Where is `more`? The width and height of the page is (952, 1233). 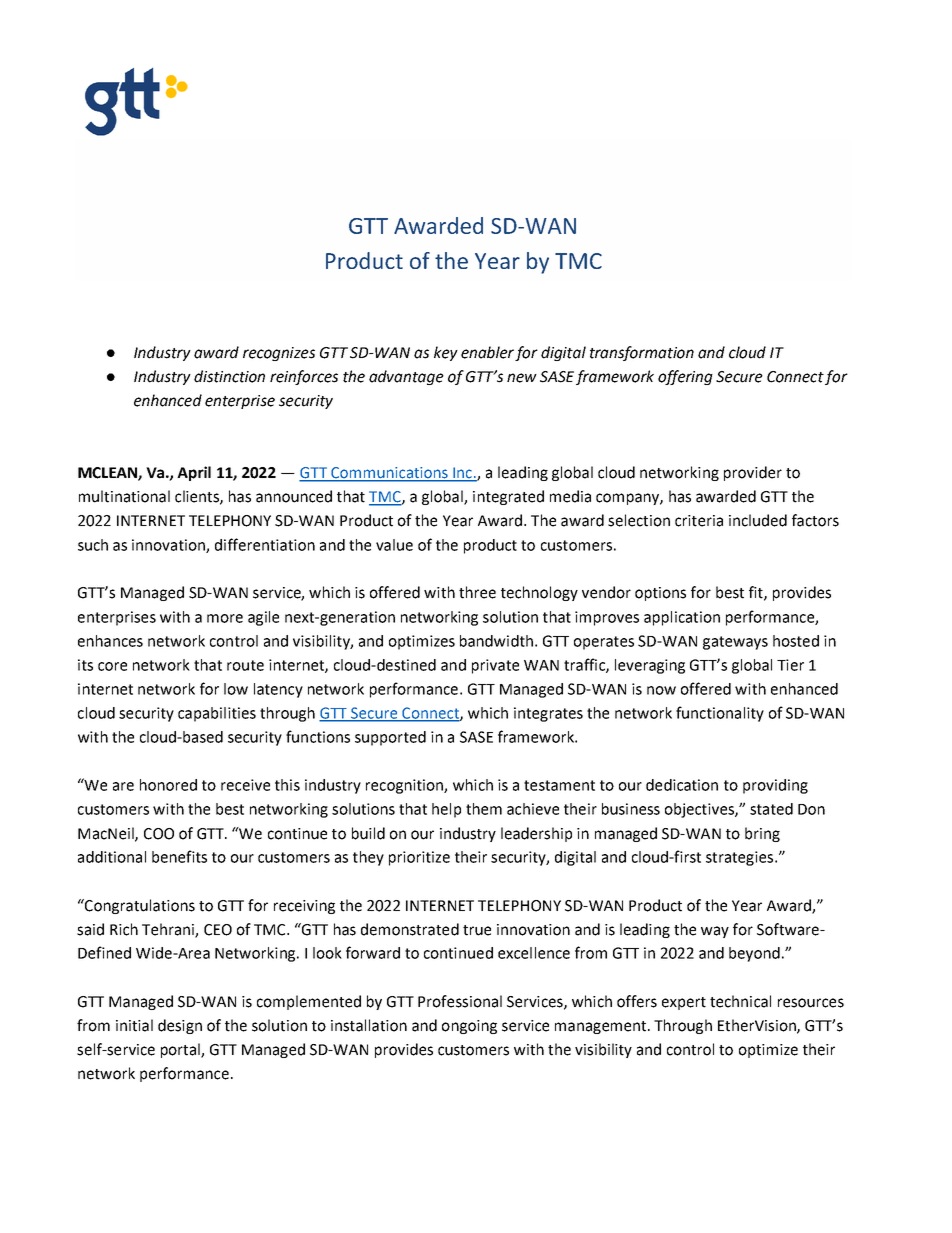
more is located at coordinates (225, 618).
